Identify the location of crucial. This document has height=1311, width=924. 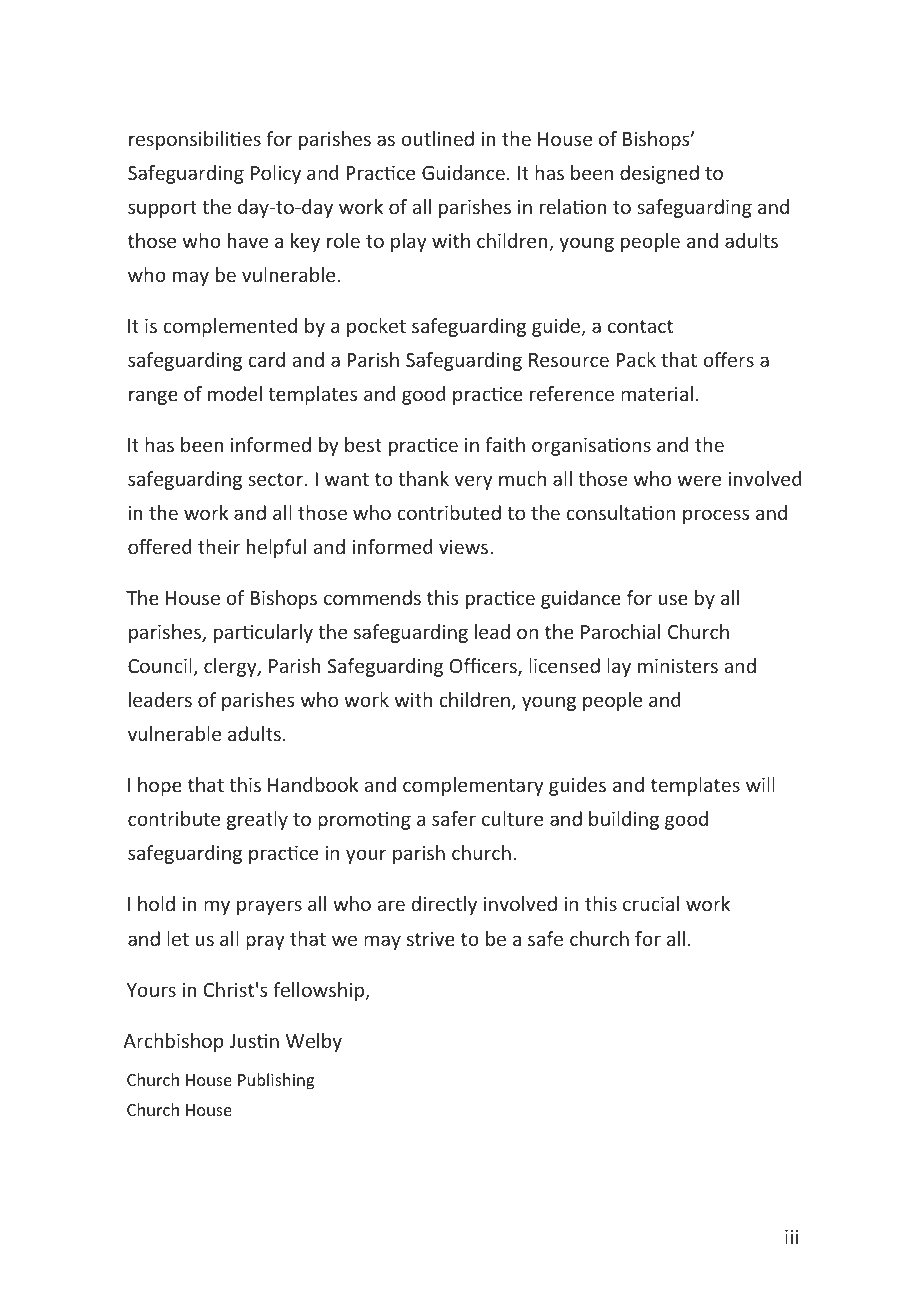
(651, 903).
